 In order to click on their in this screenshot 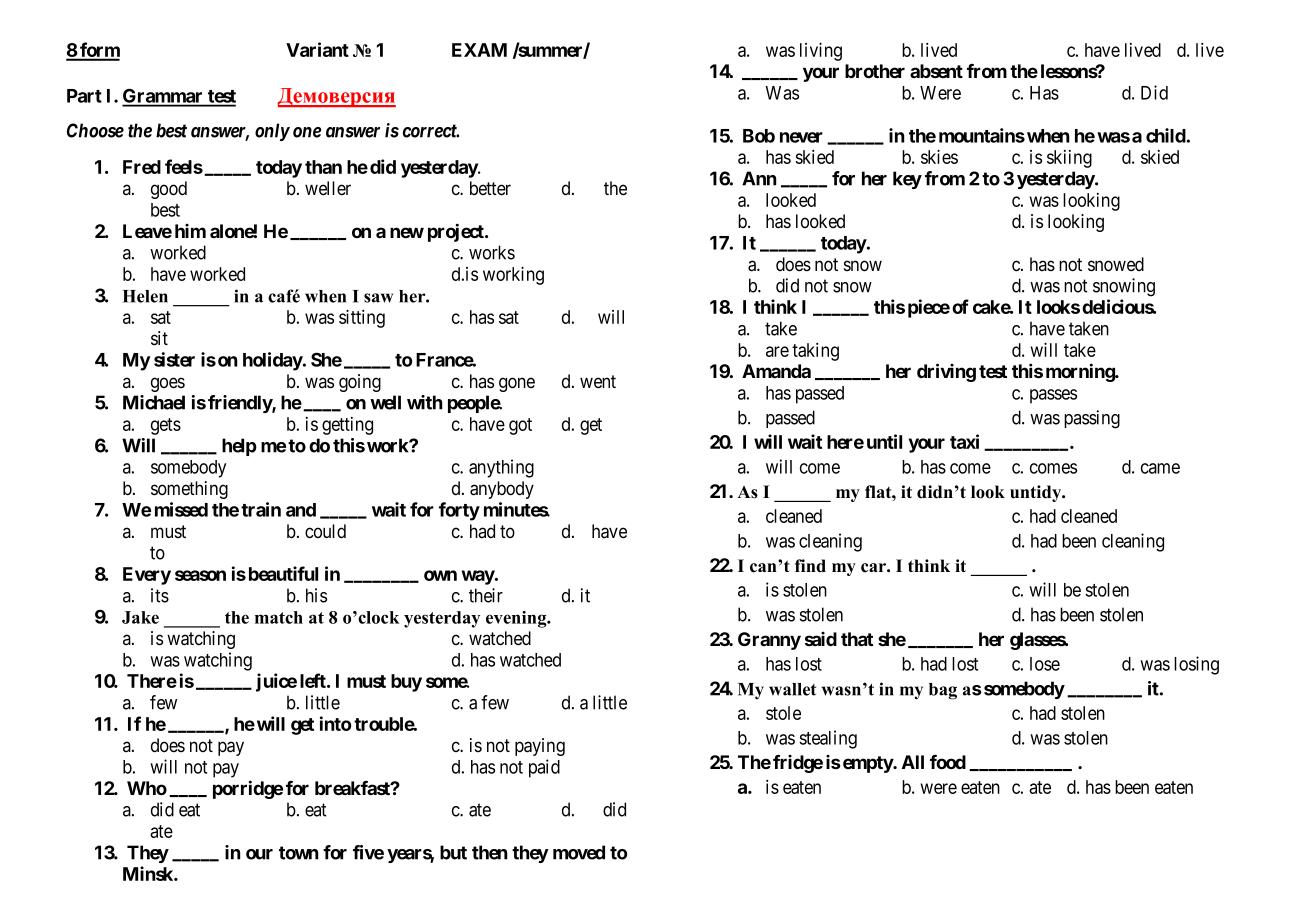, I will do `click(486, 595)`.
